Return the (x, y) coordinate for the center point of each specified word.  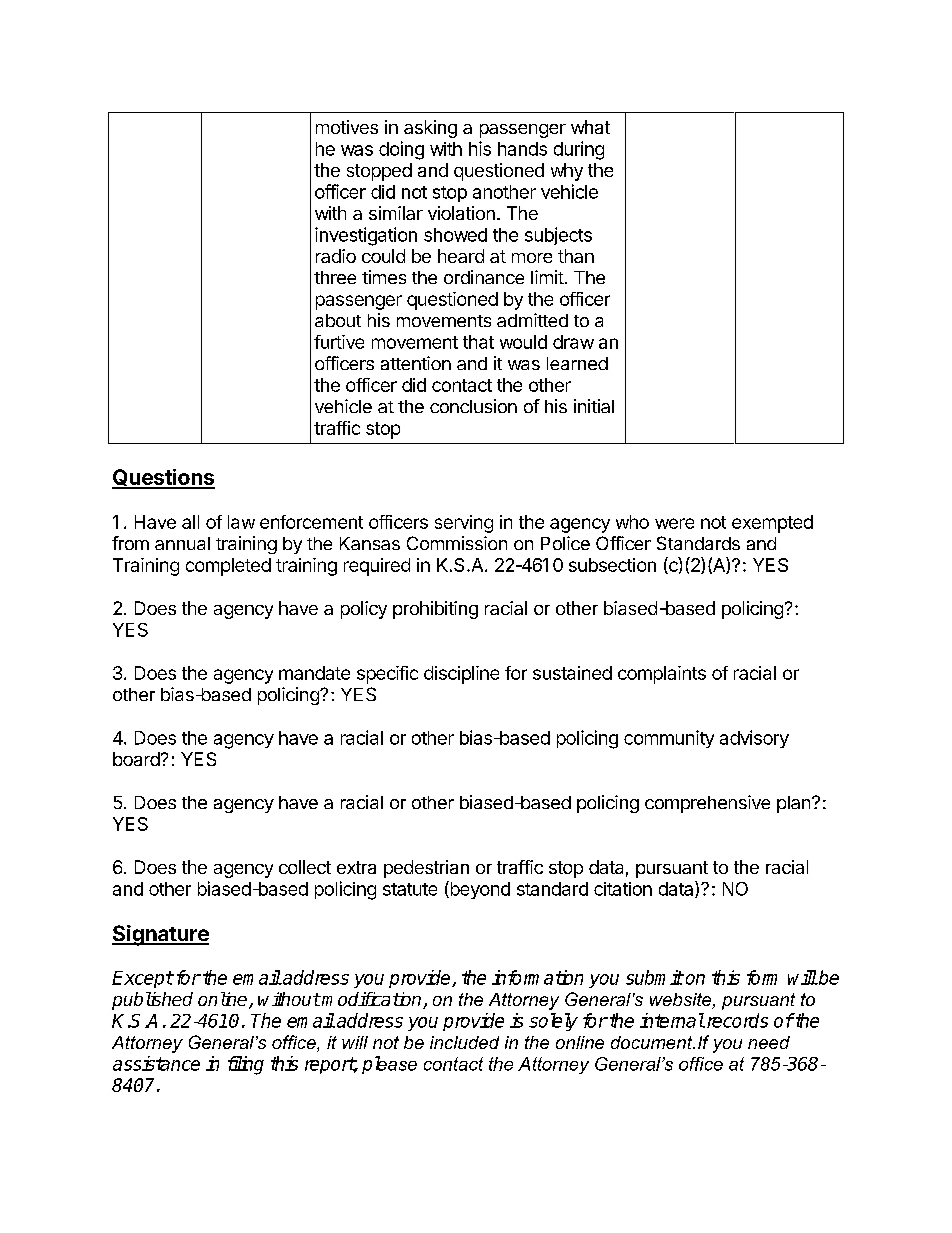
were (674, 523)
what (590, 127)
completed (228, 567)
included (464, 1042)
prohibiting (435, 610)
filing (246, 1065)
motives (347, 127)
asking (430, 129)
